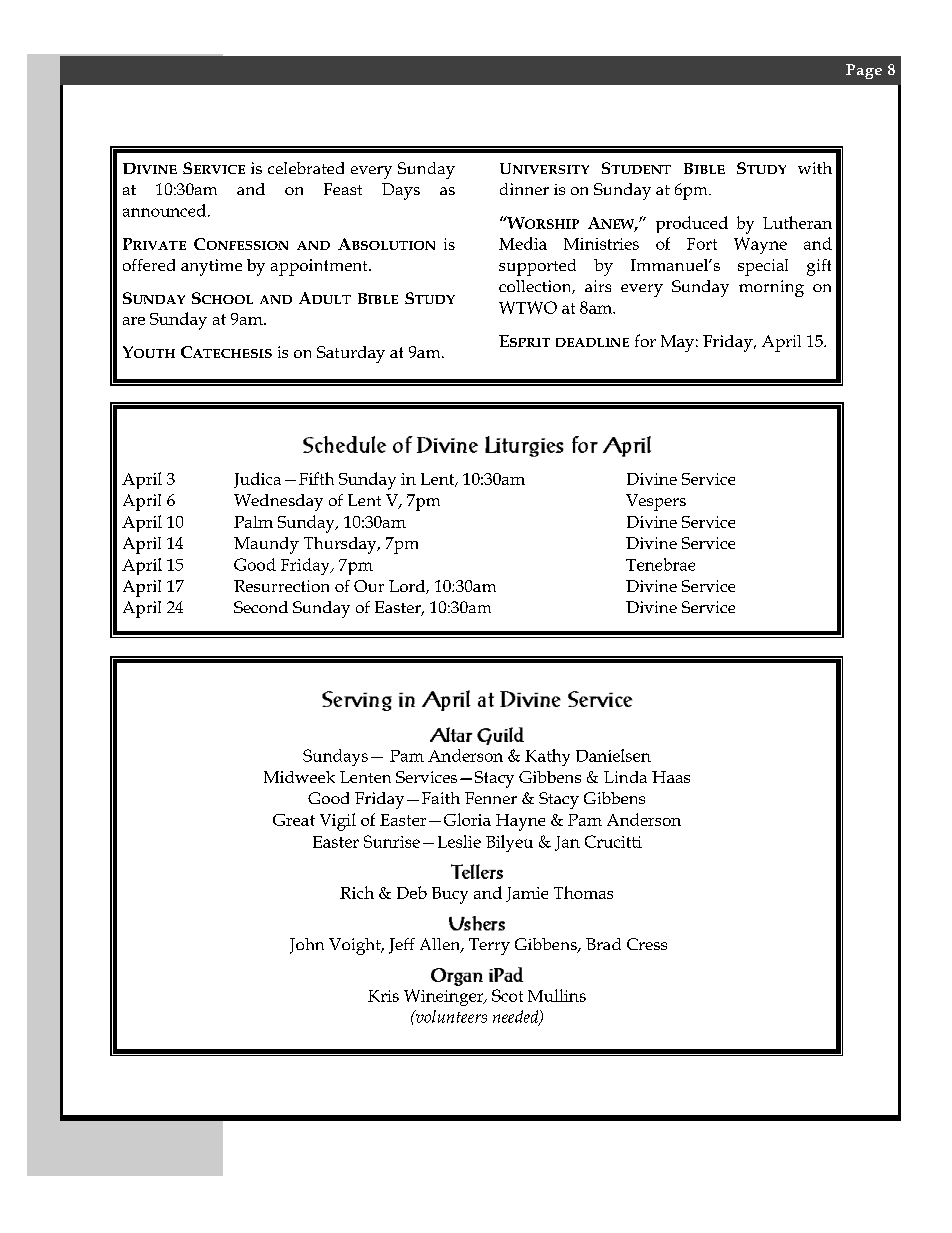 The image size is (952, 1233). I want to click on announced, so click(164, 210).
